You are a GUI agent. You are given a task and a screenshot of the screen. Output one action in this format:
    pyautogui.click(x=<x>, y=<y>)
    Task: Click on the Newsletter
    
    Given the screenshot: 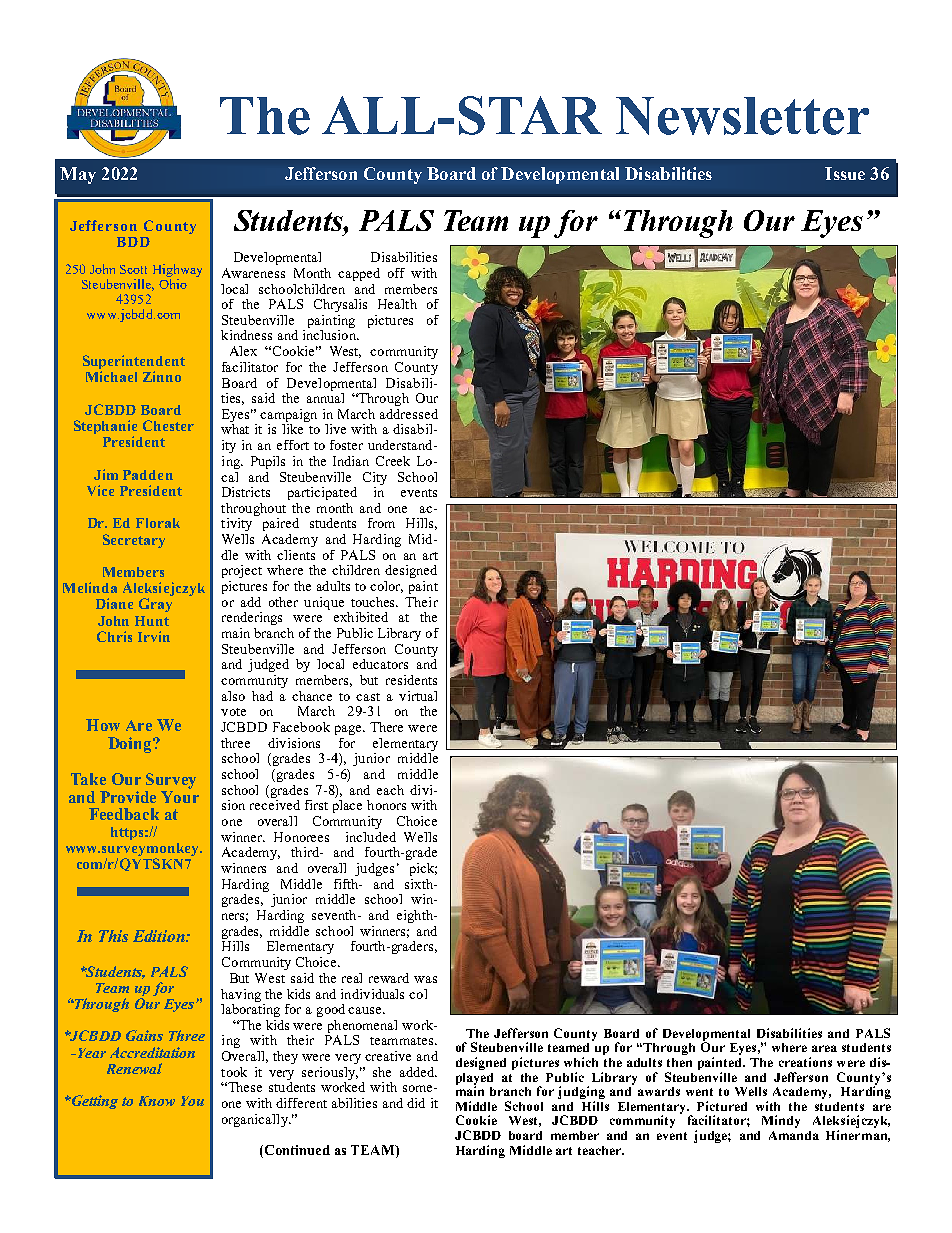 What is the action you would take?
    pyautogui.click(x=742, y=116)
